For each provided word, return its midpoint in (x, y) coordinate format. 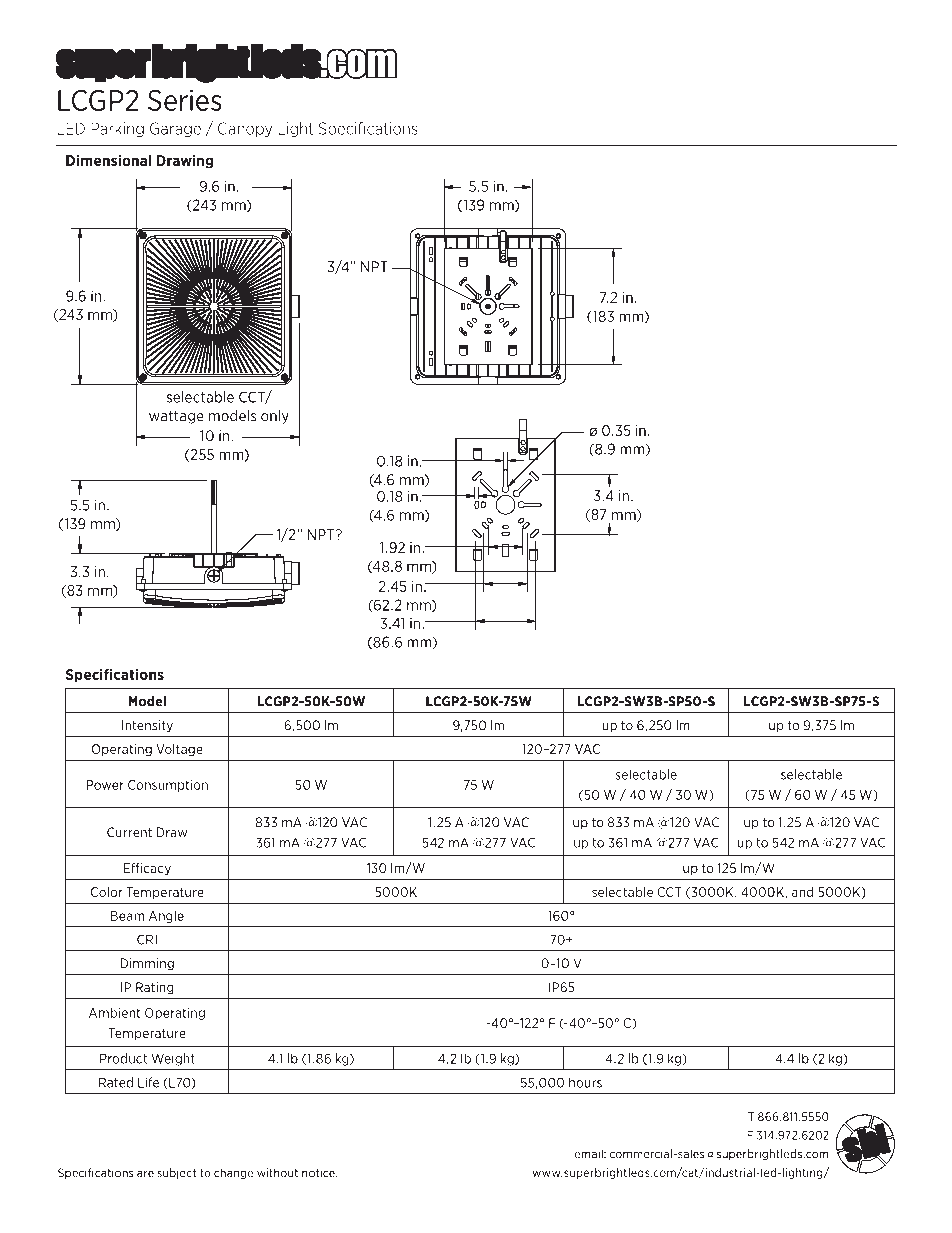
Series (185, 100)
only (275, 417)
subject (176, 1173)
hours (585, 1082)
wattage (176, 417)
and (802, 892)
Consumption (168, 785)
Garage (175, 129)
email (590, 1154)
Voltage (179, 750)
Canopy (245, 129)
